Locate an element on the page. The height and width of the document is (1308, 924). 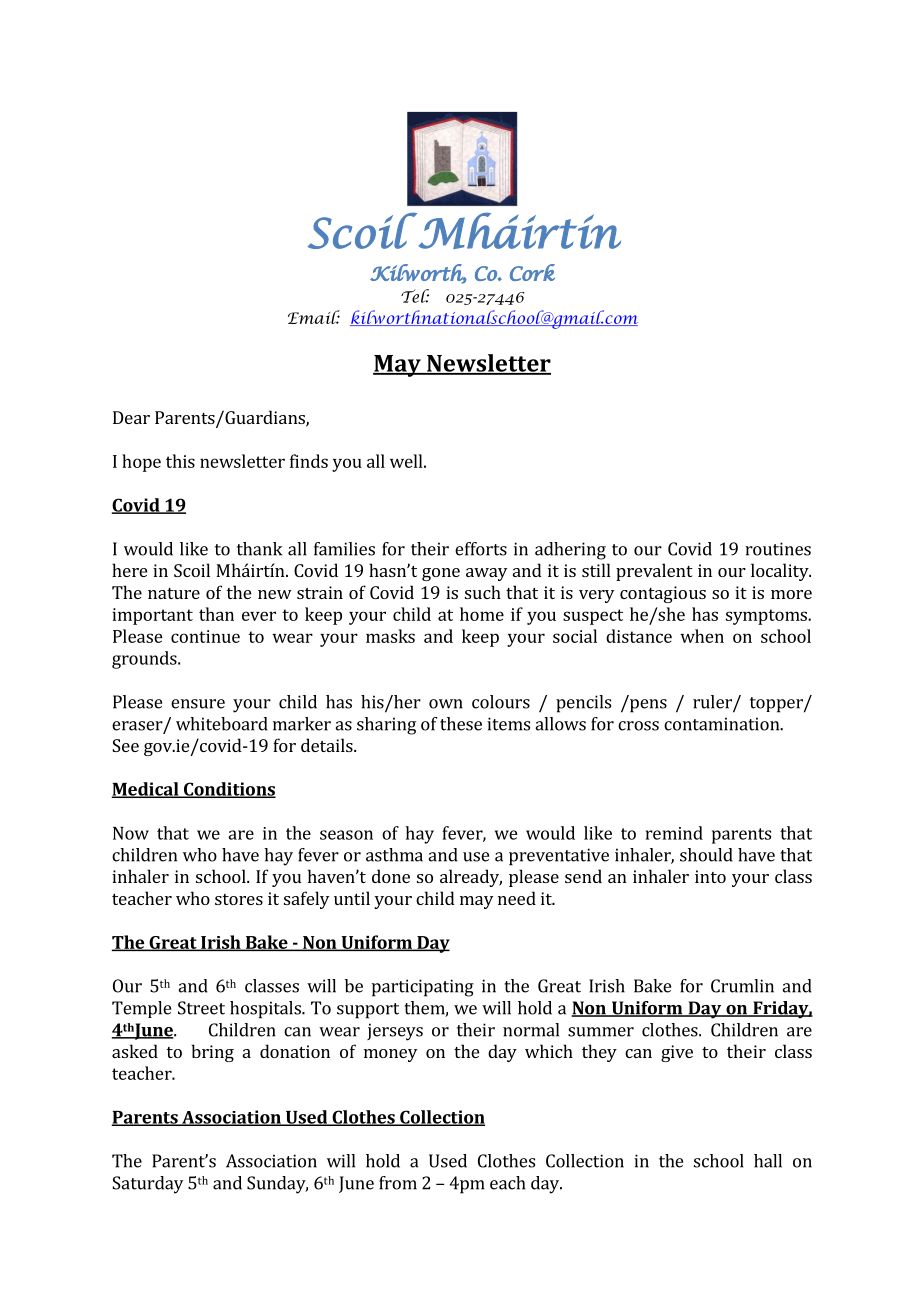
Tel is located at coordinates (415, 296).
